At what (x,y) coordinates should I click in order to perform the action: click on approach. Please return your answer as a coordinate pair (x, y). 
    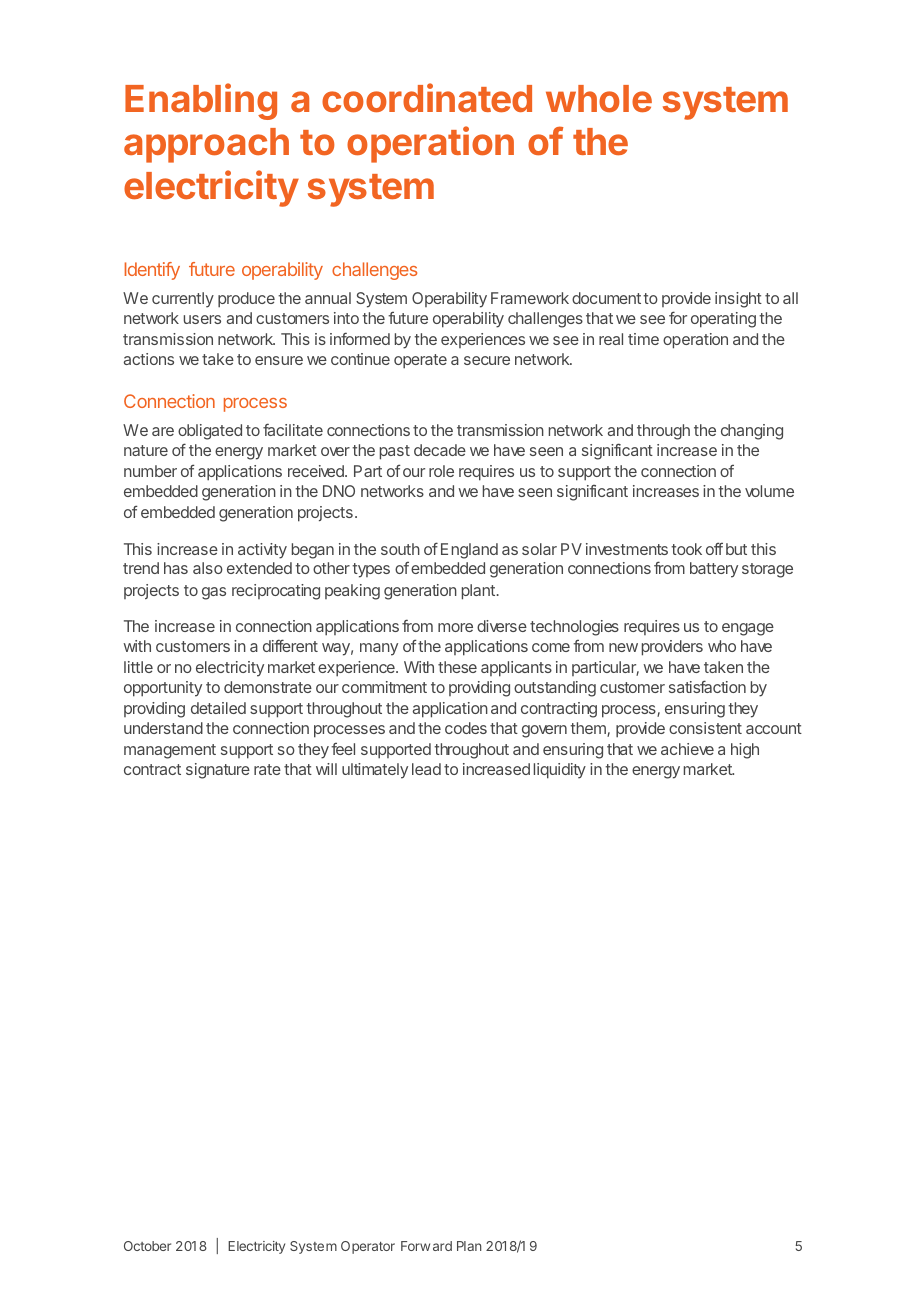
    Looking at the image, I should click on (206, 145).
